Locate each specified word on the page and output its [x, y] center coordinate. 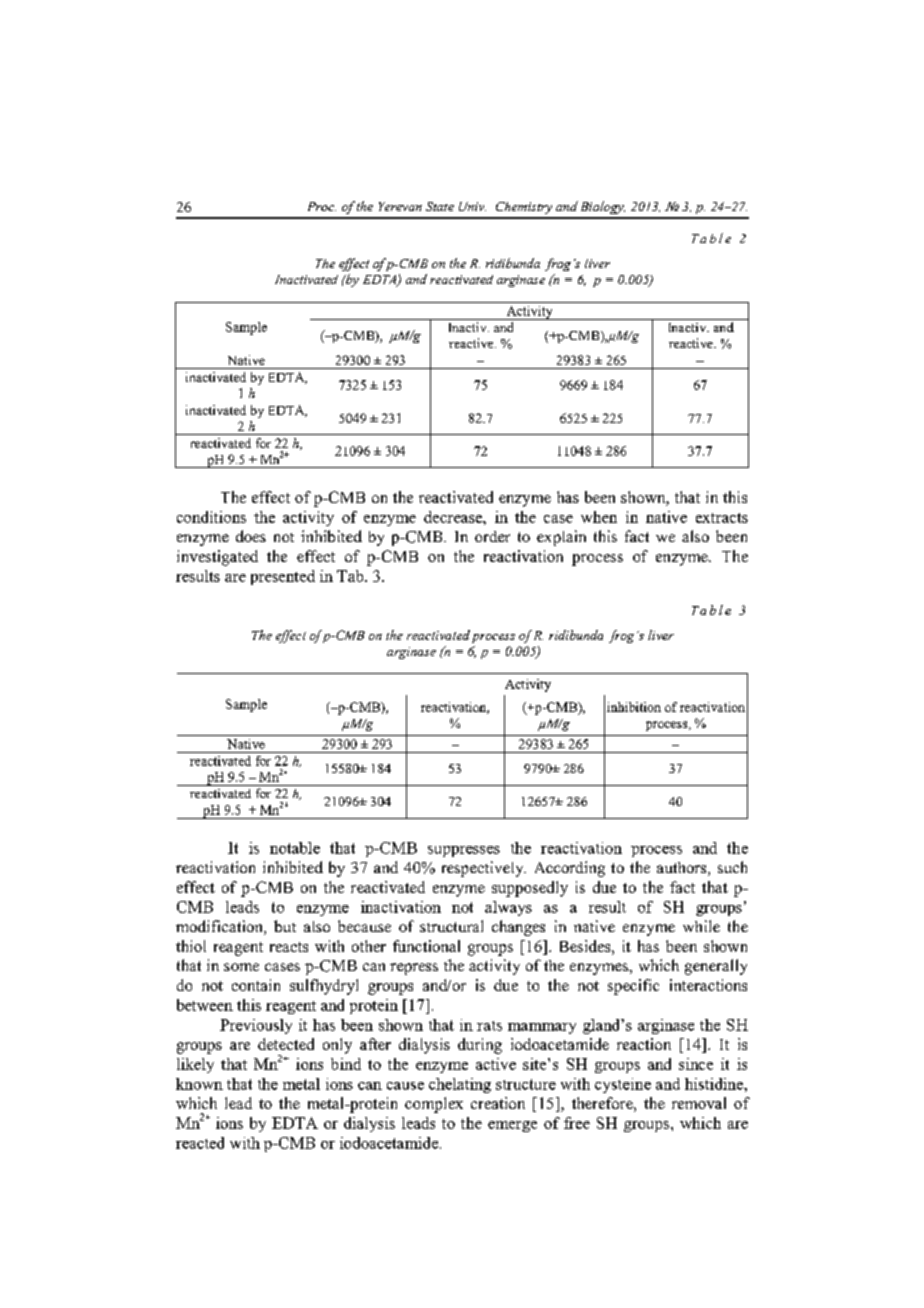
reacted [200, 1143]
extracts [722, 518]
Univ [472, 206]
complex [434, 1105]
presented [283, 577]
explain [561, 538]
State [440, 206]
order [492, 536]
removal [699, 1103]
